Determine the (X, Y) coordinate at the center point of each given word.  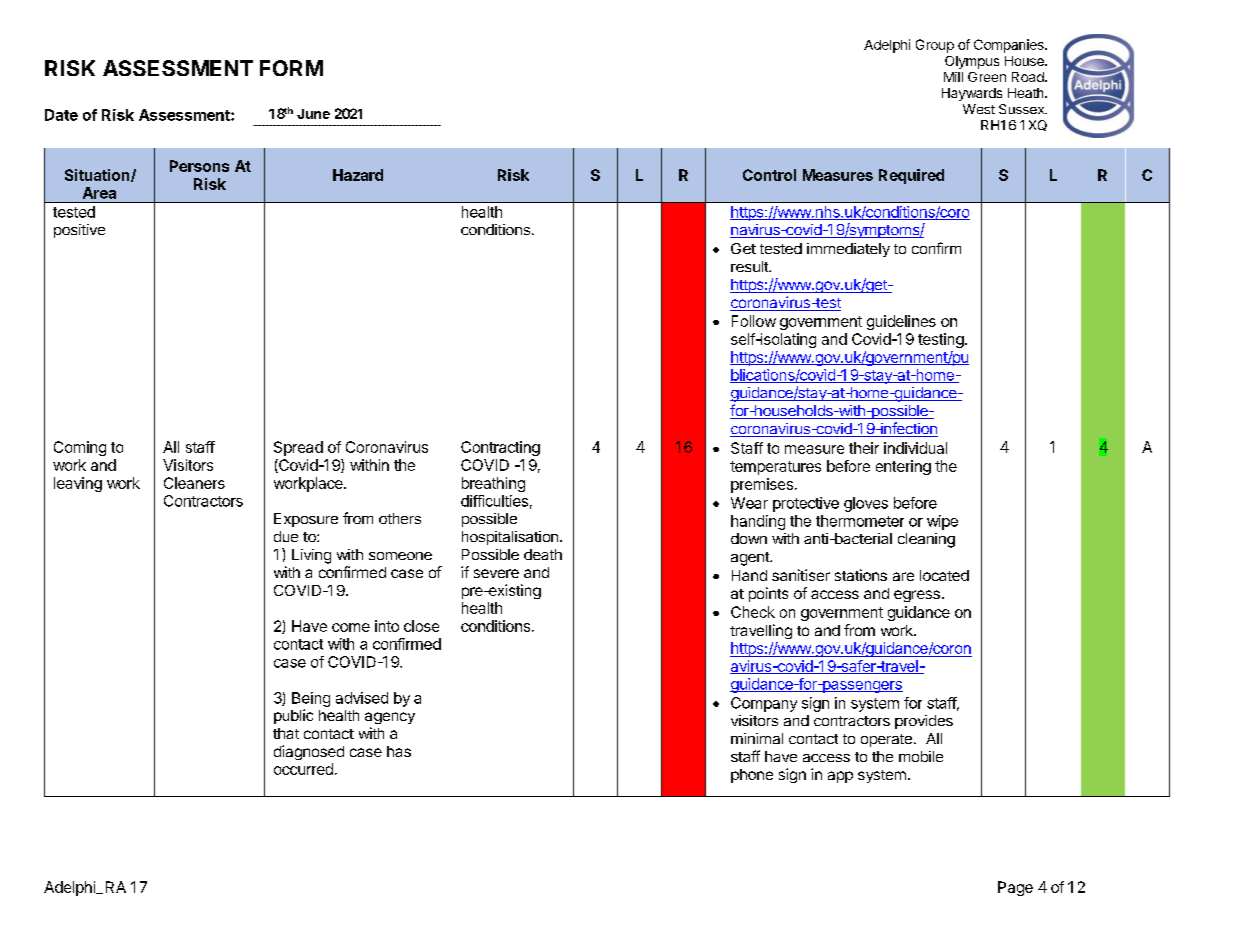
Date (61, 115)
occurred (303, 769)
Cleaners (194, 483)
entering (903, 467)
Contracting (500, 448)
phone (752, 776)
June (313, 114)
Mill (953, 77)
